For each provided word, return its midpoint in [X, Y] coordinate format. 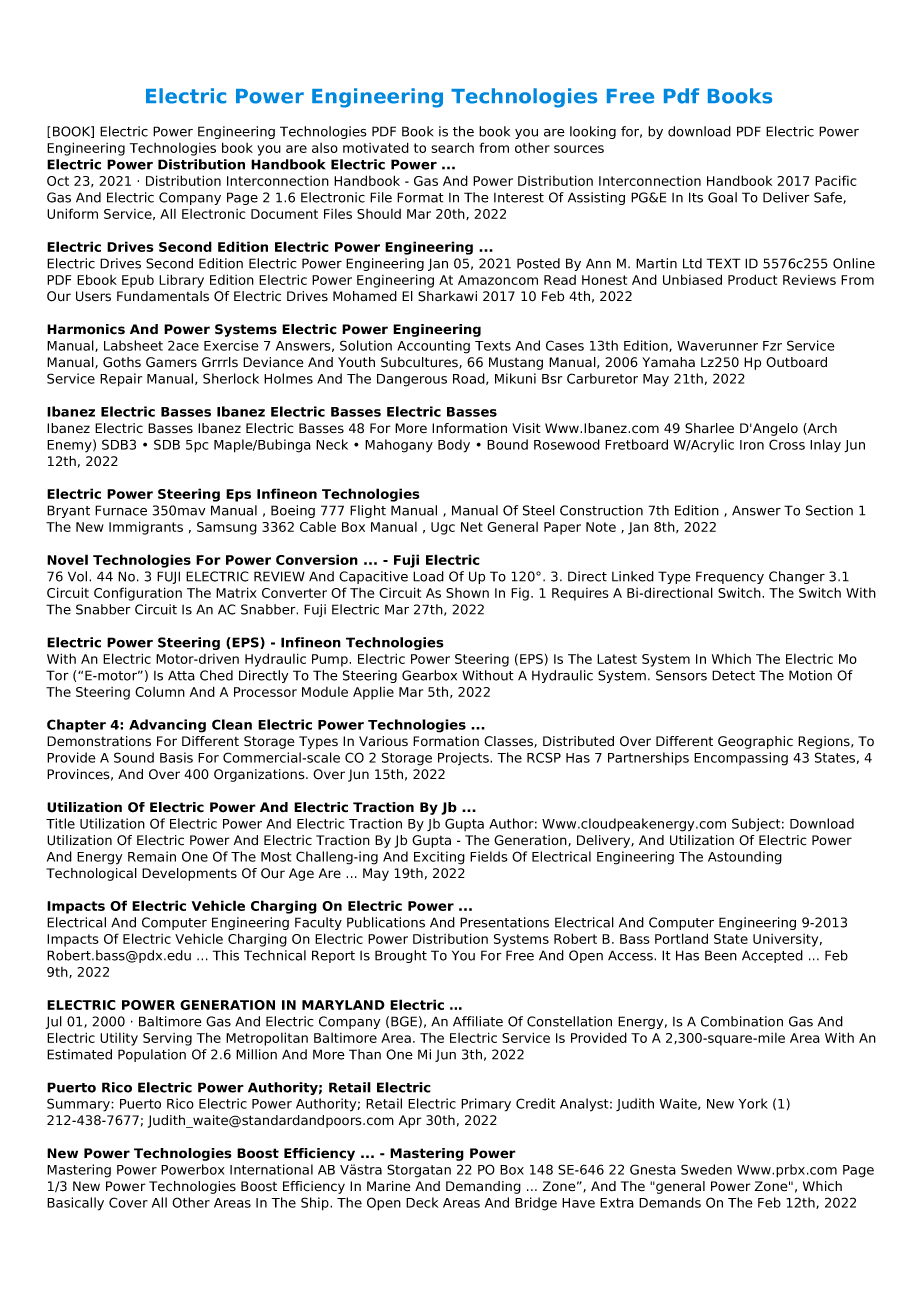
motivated [376, 147]
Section [829, 510]
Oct [58, 181]
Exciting [439, 858]
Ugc [443, 528]
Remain [152, 856]
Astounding [745, 858]
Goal [722, 197]
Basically [75, 1204]
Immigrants [146, 528]
